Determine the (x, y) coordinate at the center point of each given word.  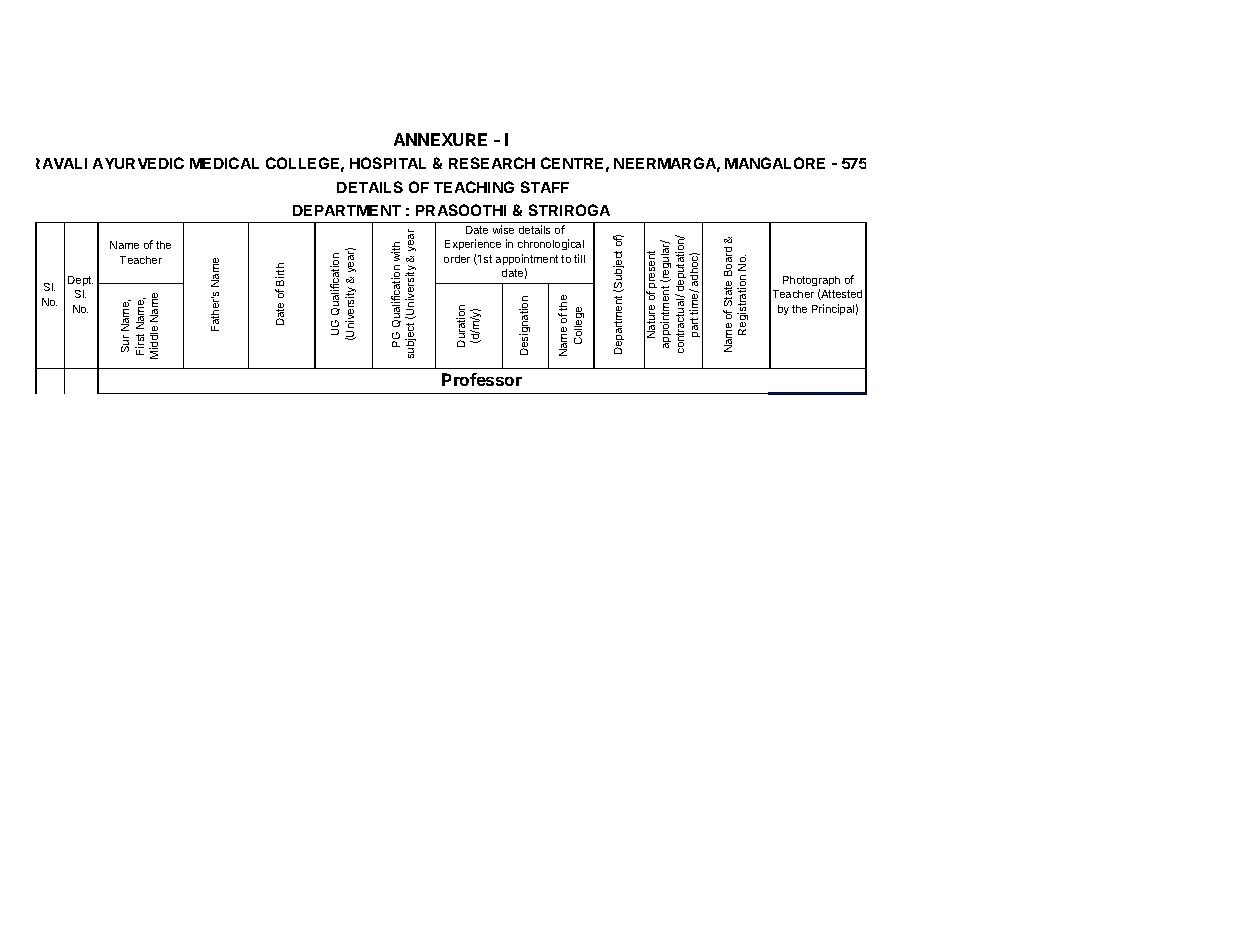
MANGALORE (775, 163)
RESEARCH (492, 163)
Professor (482, 379)
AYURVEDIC (138, 163)
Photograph (811, 281)
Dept (80, 281)
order (457, 259)
